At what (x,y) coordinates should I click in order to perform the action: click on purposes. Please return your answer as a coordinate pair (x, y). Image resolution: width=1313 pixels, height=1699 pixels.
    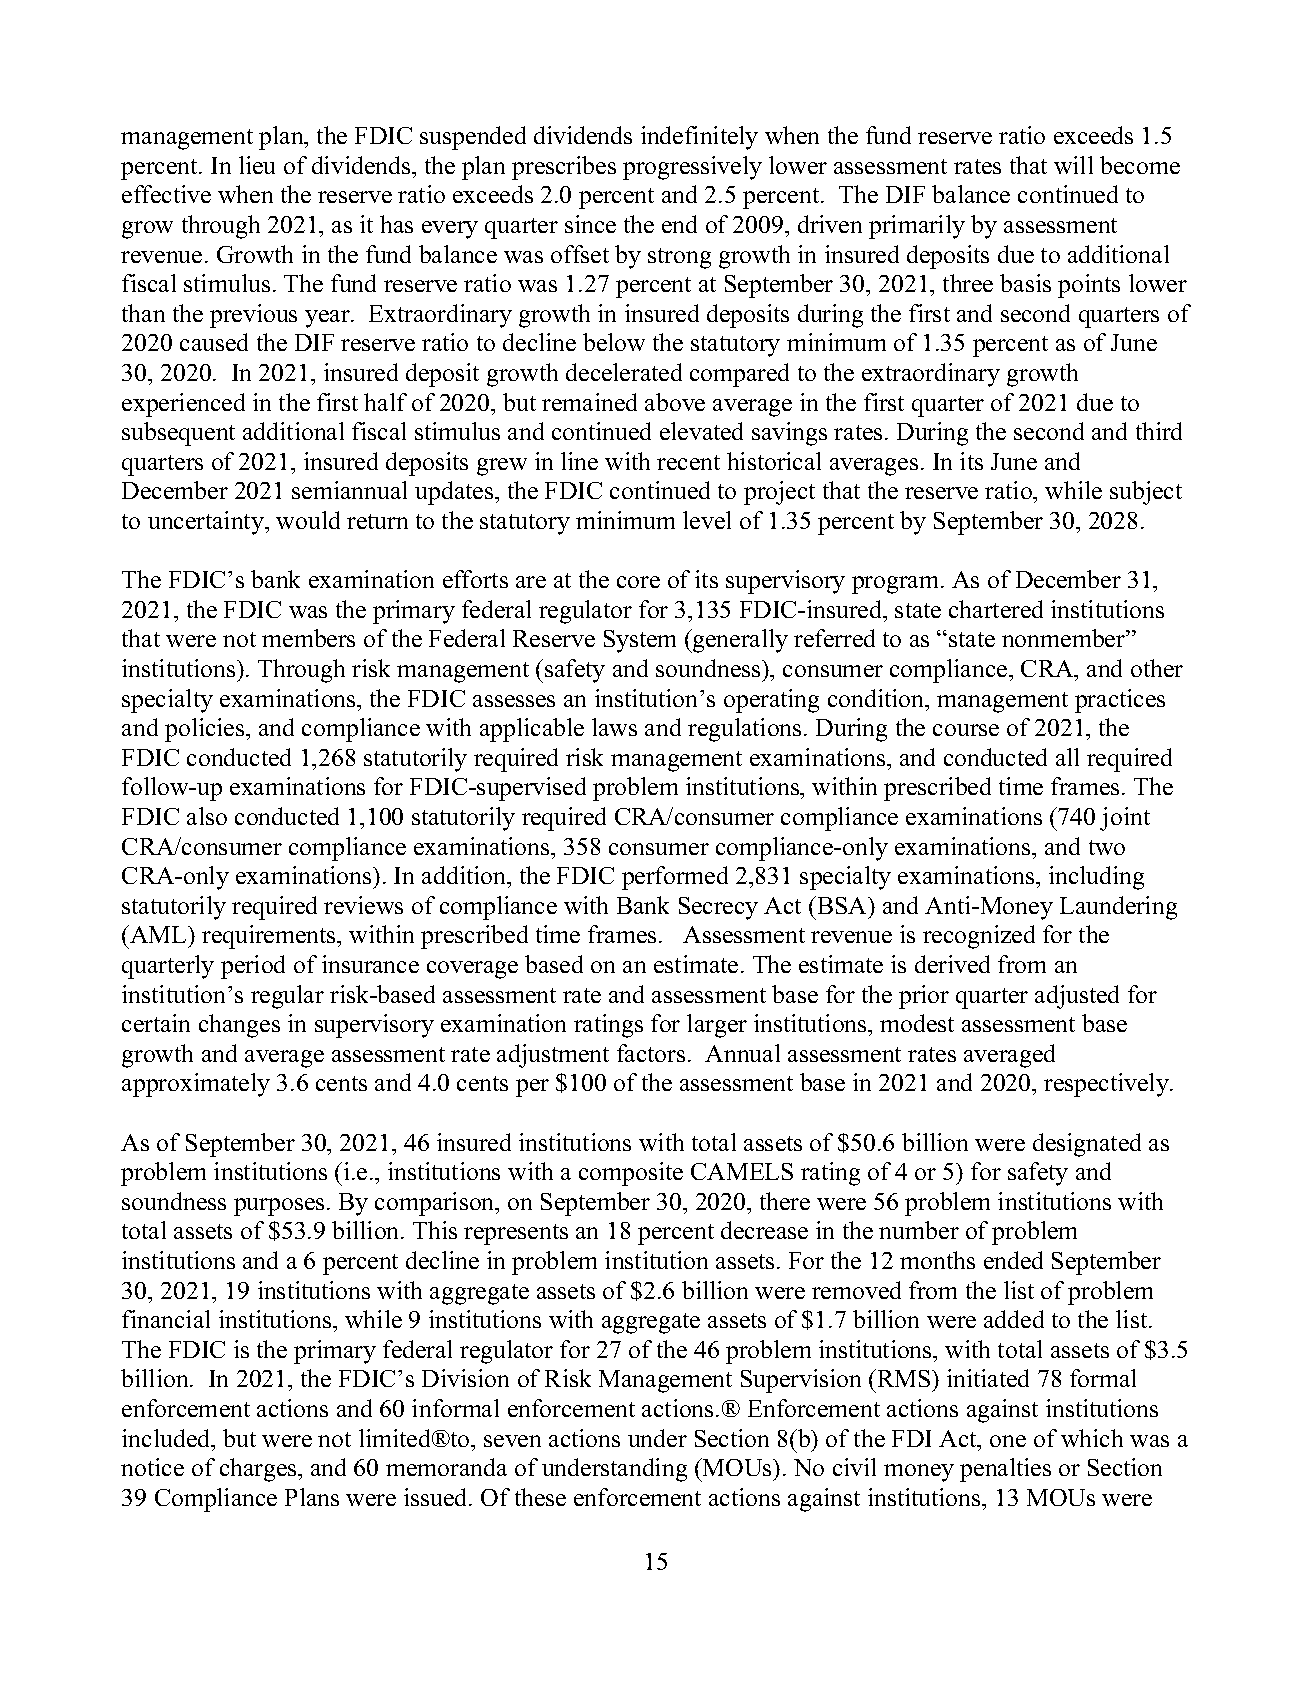
    Looking at the image, I should click on (279, 1207).
